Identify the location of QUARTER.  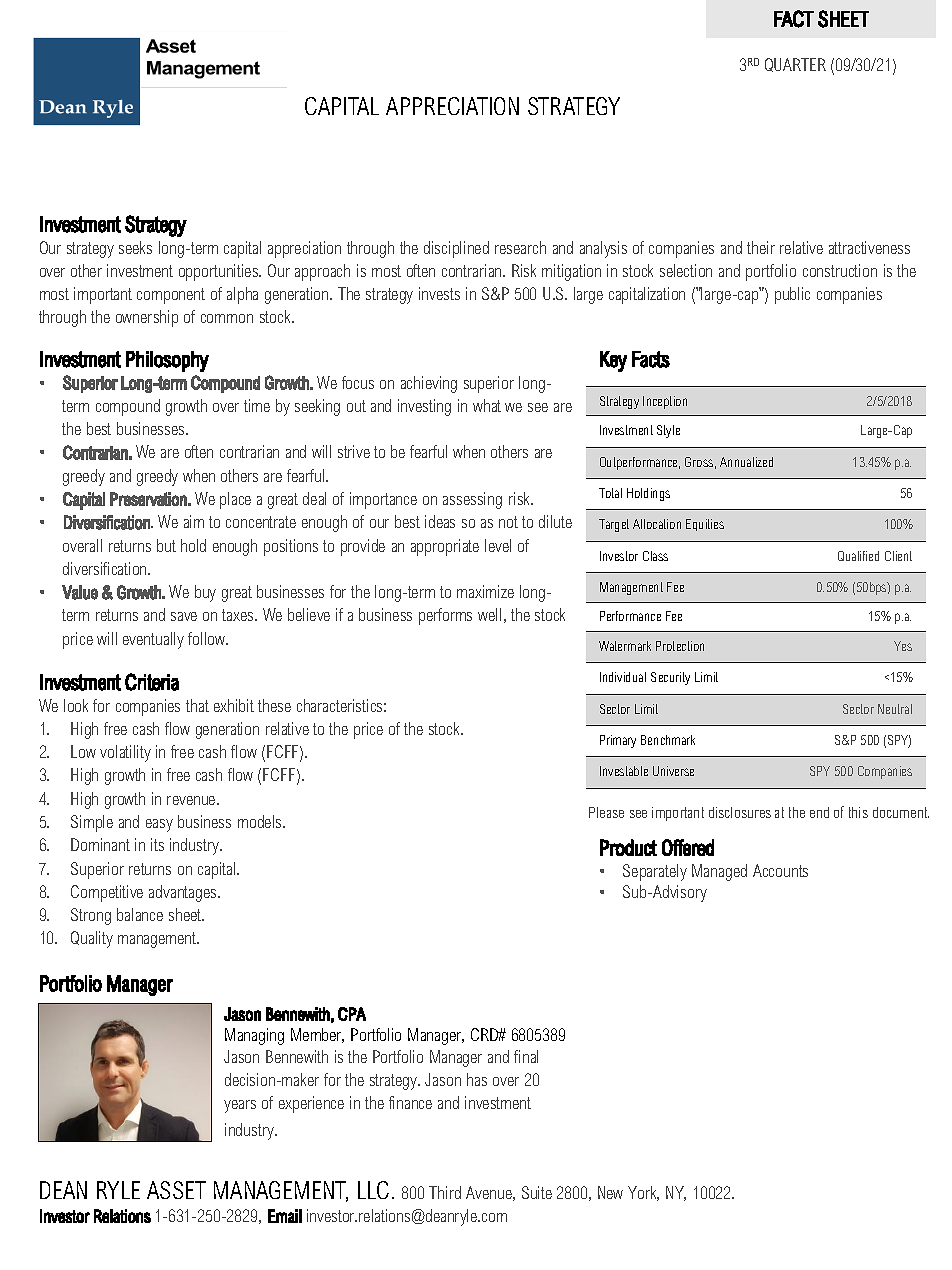
(795, 65).
